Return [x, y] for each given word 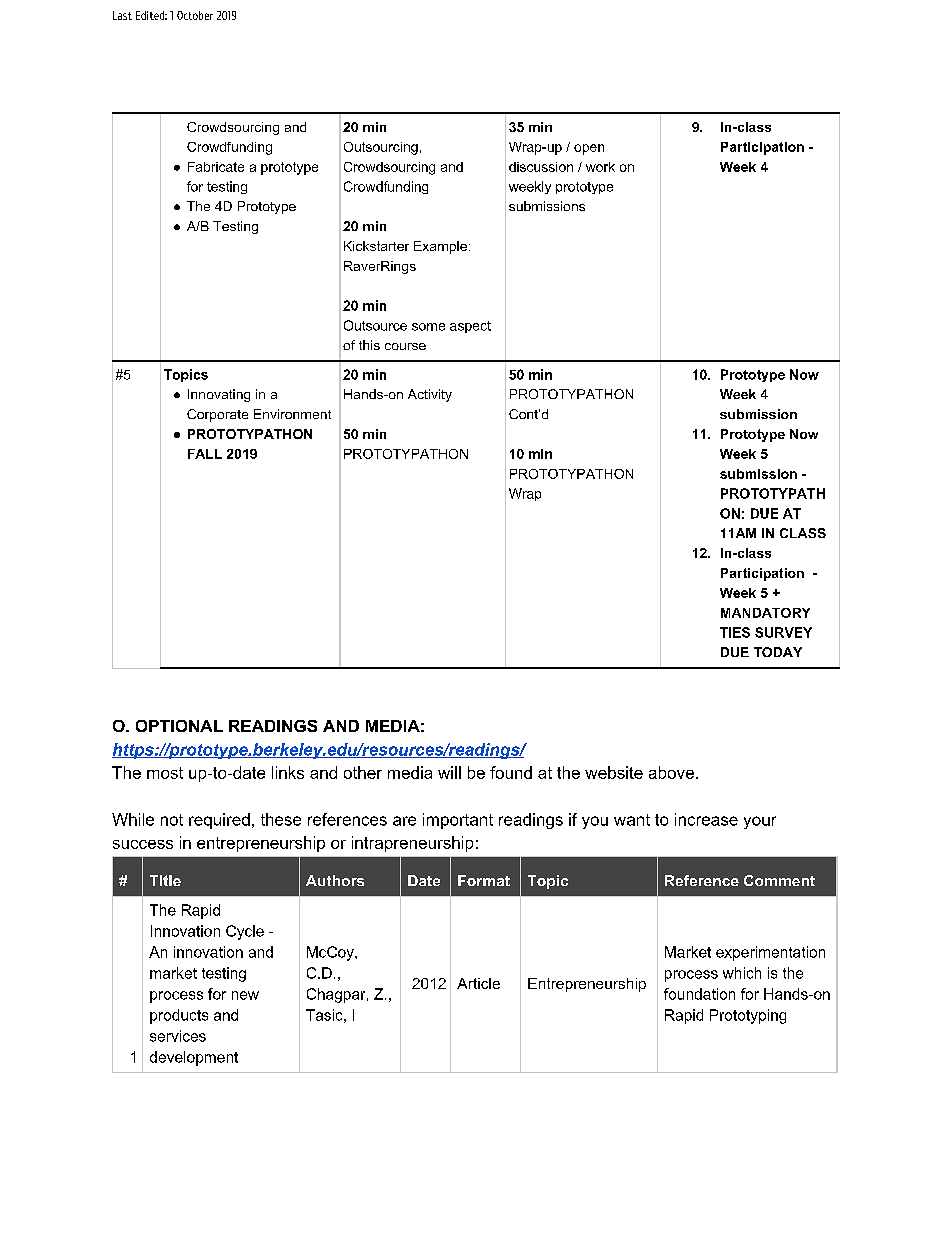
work [600, 167]
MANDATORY [765, 613]
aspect [470, 327]
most [165, 773]
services [178, 1036]
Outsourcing [381, 148]
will [449, 772]
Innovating [219, 395]
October [195, 15]
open [589, 149]
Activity [430, 395]
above [671, 772]
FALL [205, 454]
